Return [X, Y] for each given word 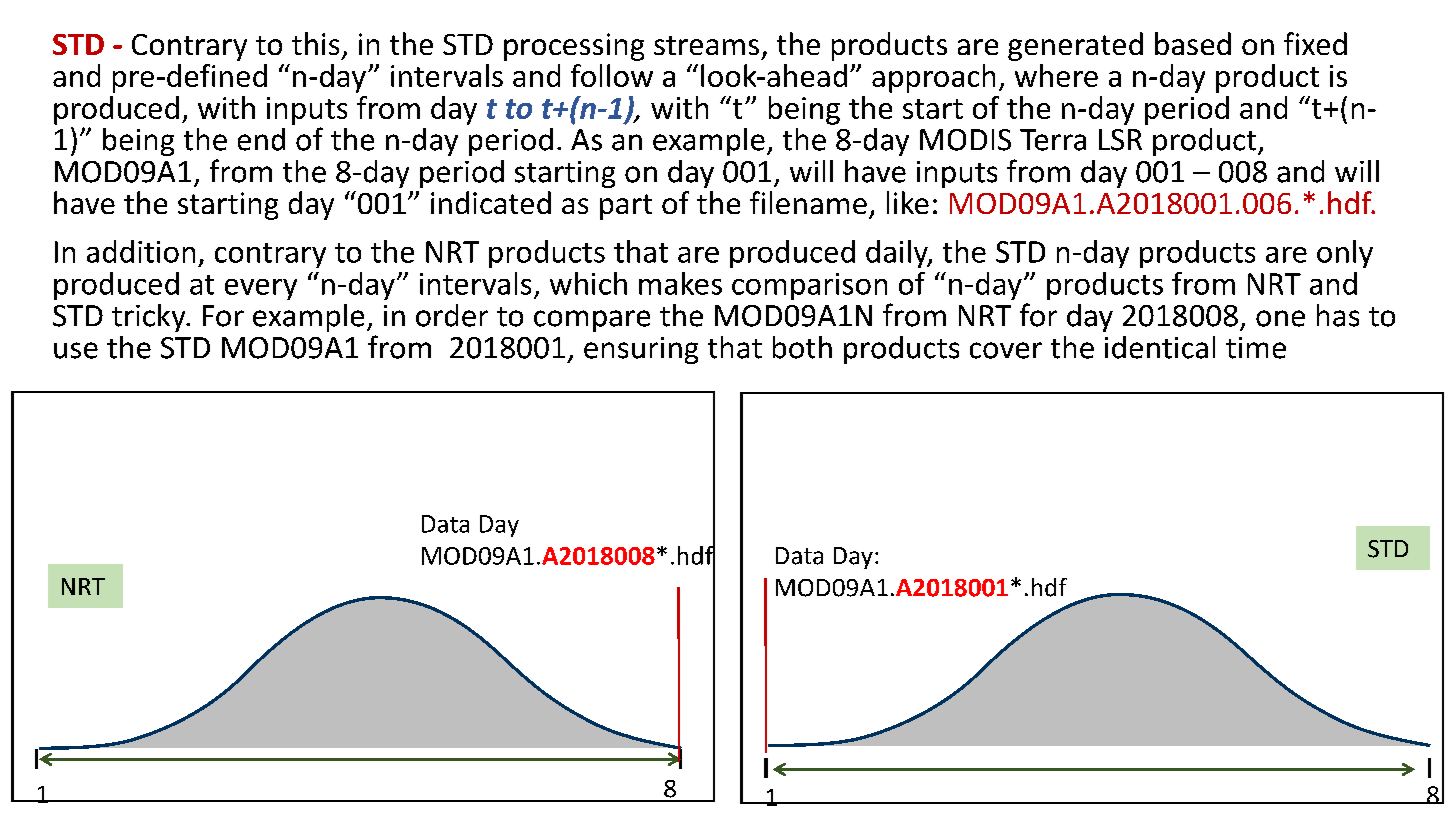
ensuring [641, 350]
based [1193, 43]
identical [1160, 347]
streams [706, 45]
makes [680, 283]
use [76, 350]
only [1345, 254]
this [315, 43]
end [261, 139]
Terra [1053, 140]
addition [141, 251]
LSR [1120, 140]
